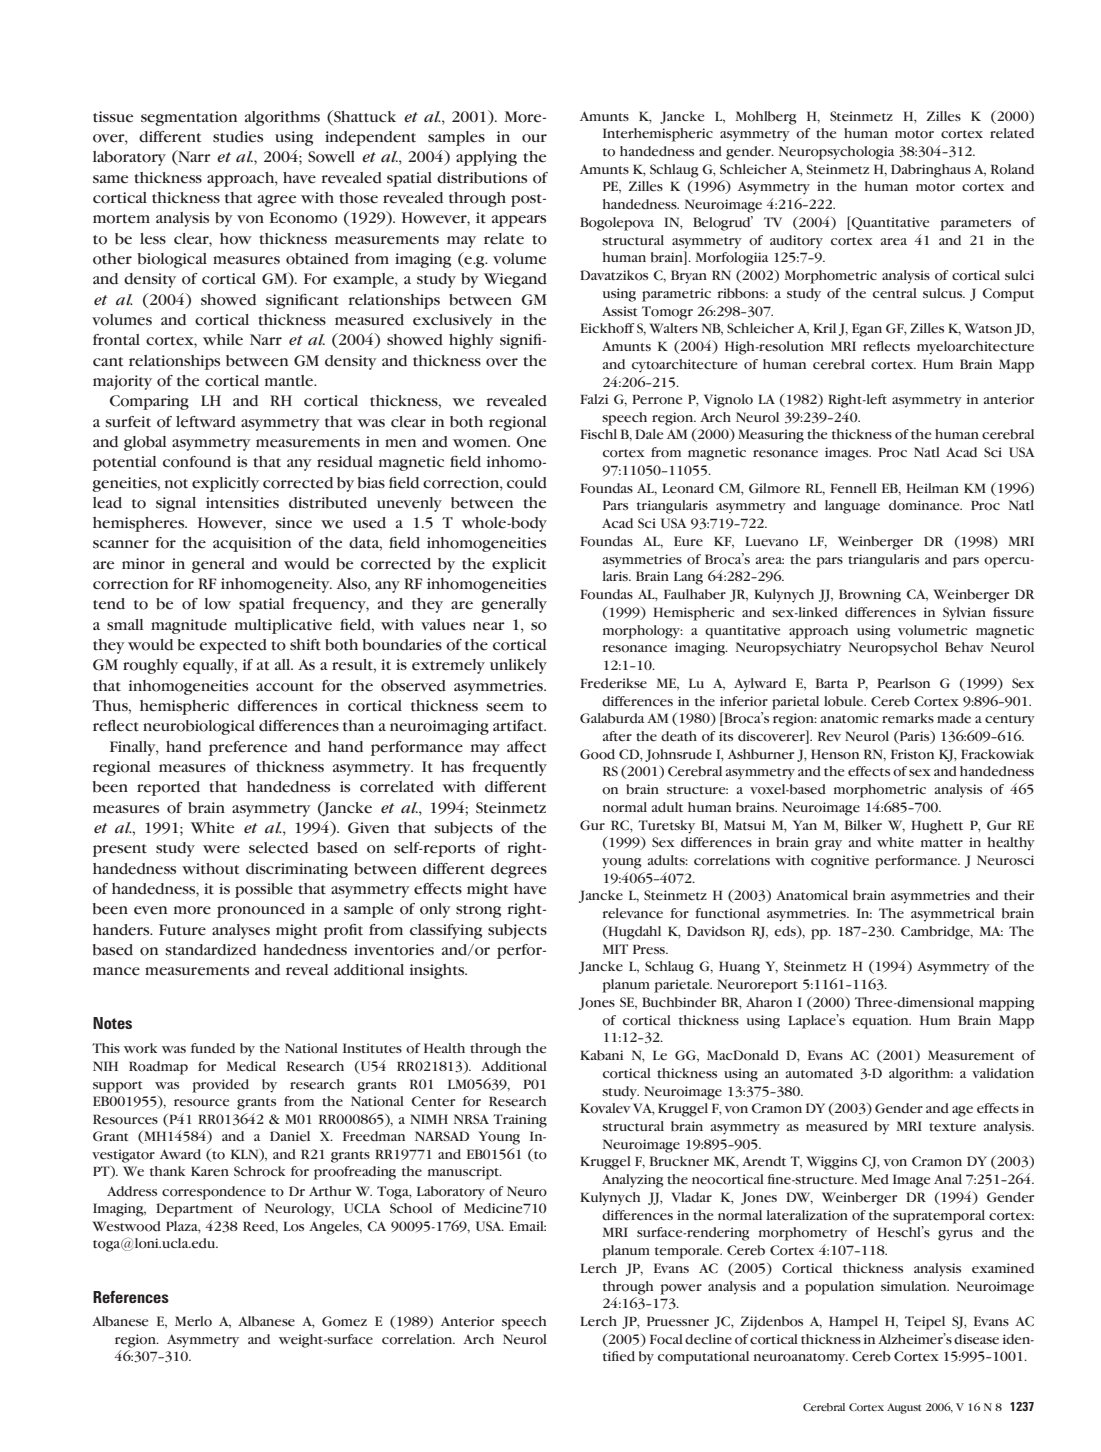 The width and height of the screenshot is (1101, 1452). What do you see at coordinates (252, 544) in the screenshot?
I see `acquisition` at bounding box center [252, 544].
